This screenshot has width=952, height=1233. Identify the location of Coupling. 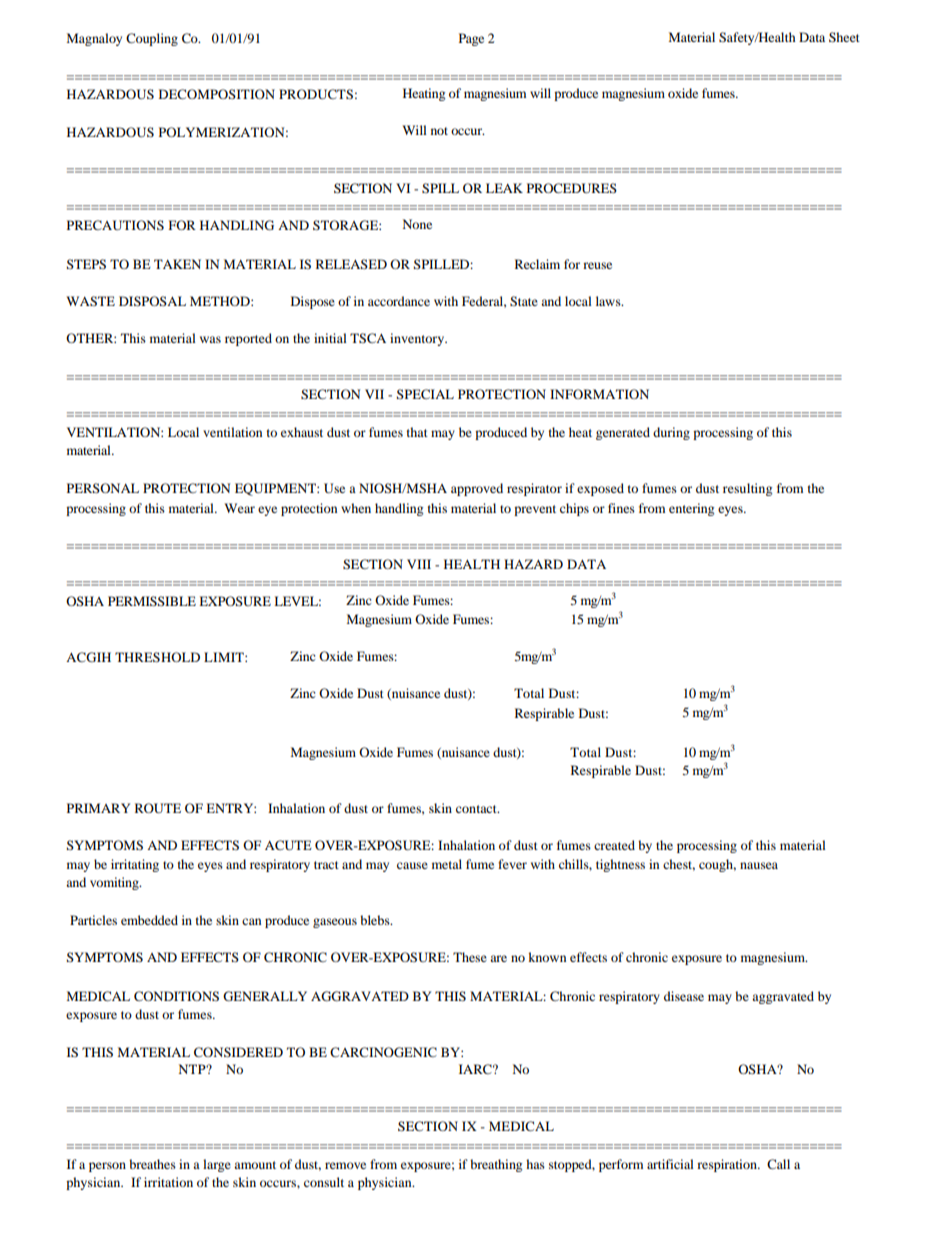
(152, 39).
